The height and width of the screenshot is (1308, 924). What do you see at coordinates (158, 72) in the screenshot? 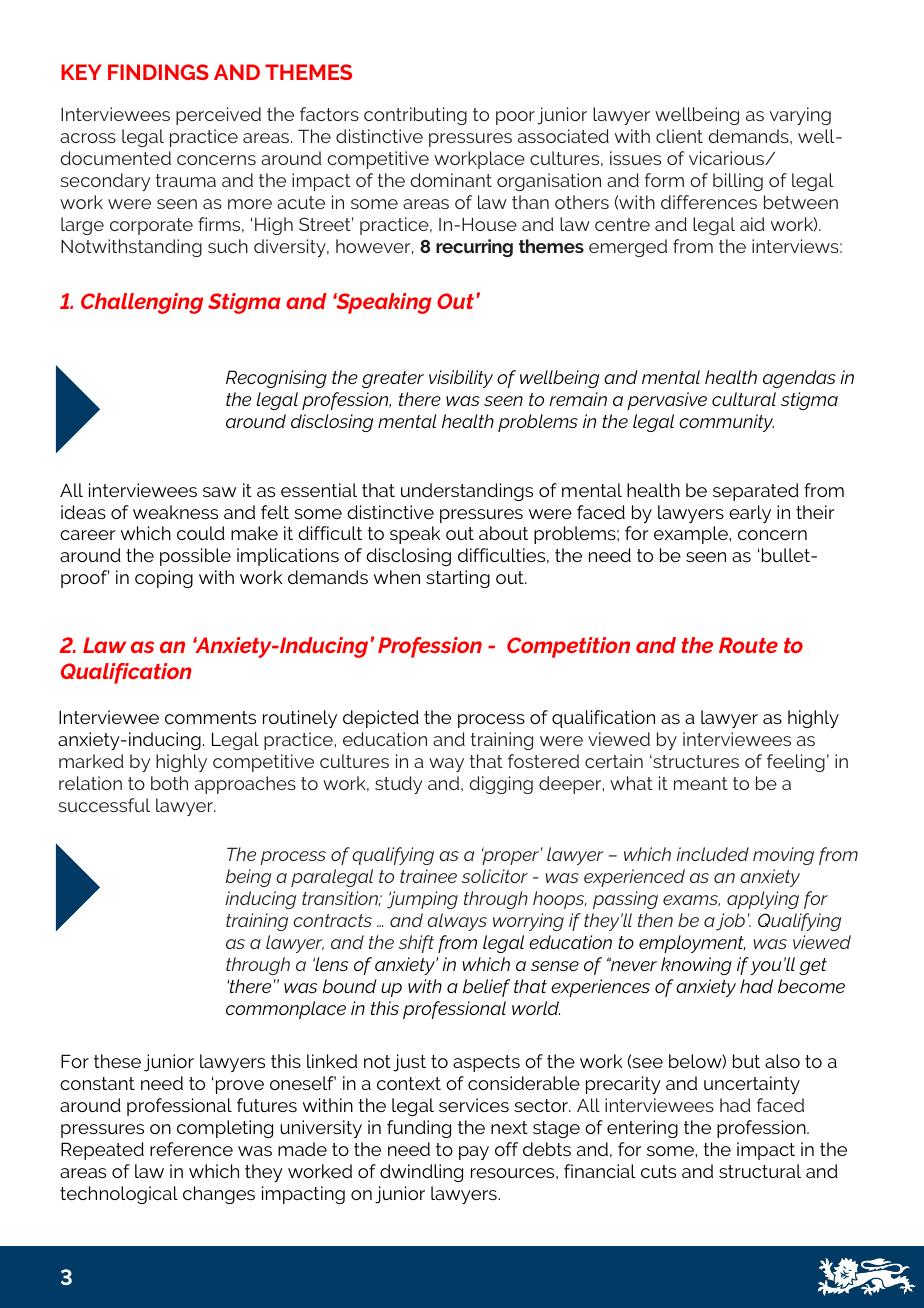
I see `FINDINGS` at bounding box center [158, 72].
